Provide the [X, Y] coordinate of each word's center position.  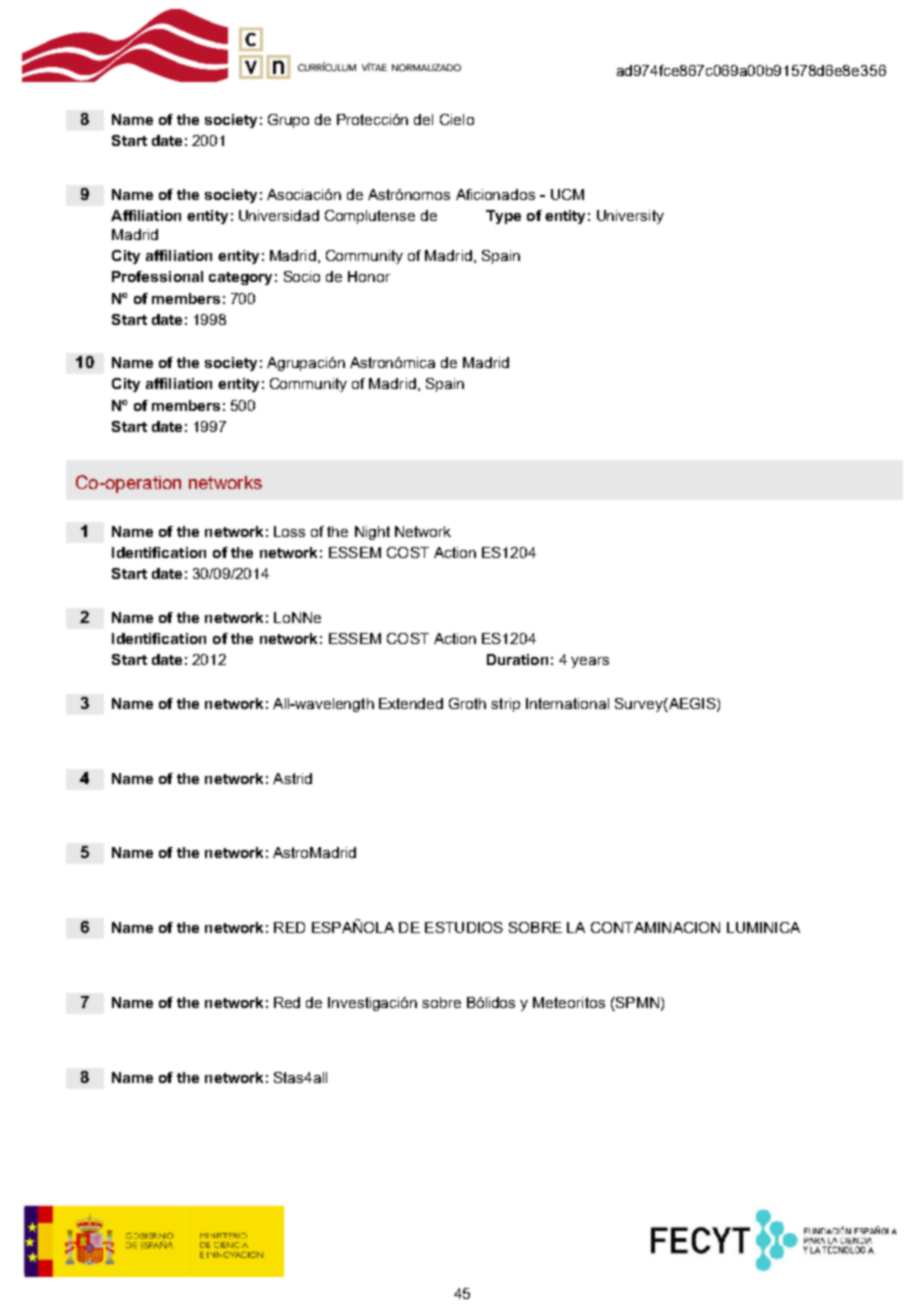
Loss [289, 531]
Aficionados [495, 194]
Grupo [288, 121]
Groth [467, 703]
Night [372, 533]
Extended [411, 703]
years [590, 662]
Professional [157, 276]
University [630, 217]
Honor [369, 276]
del [423, 119]
